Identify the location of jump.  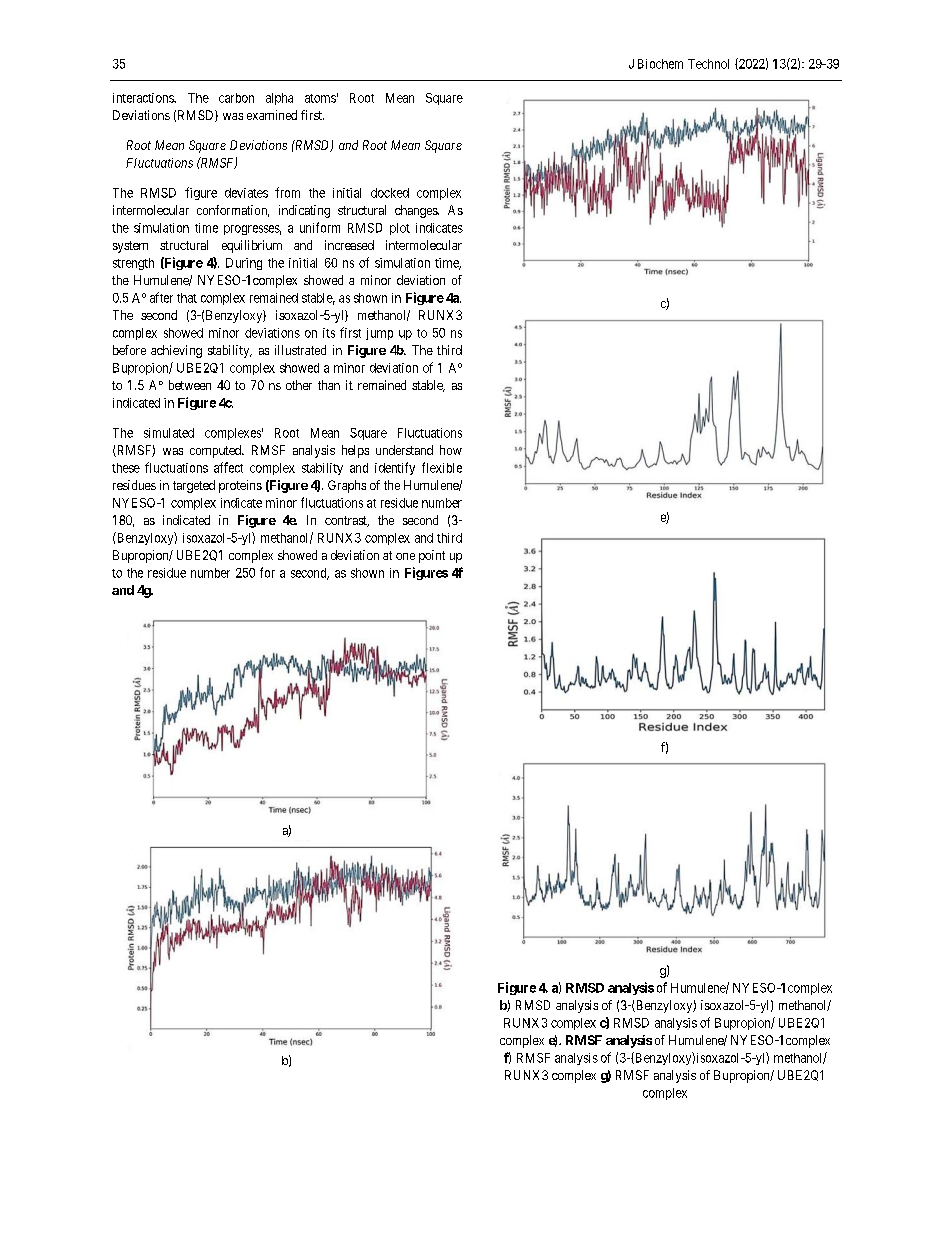
(379, 334).
